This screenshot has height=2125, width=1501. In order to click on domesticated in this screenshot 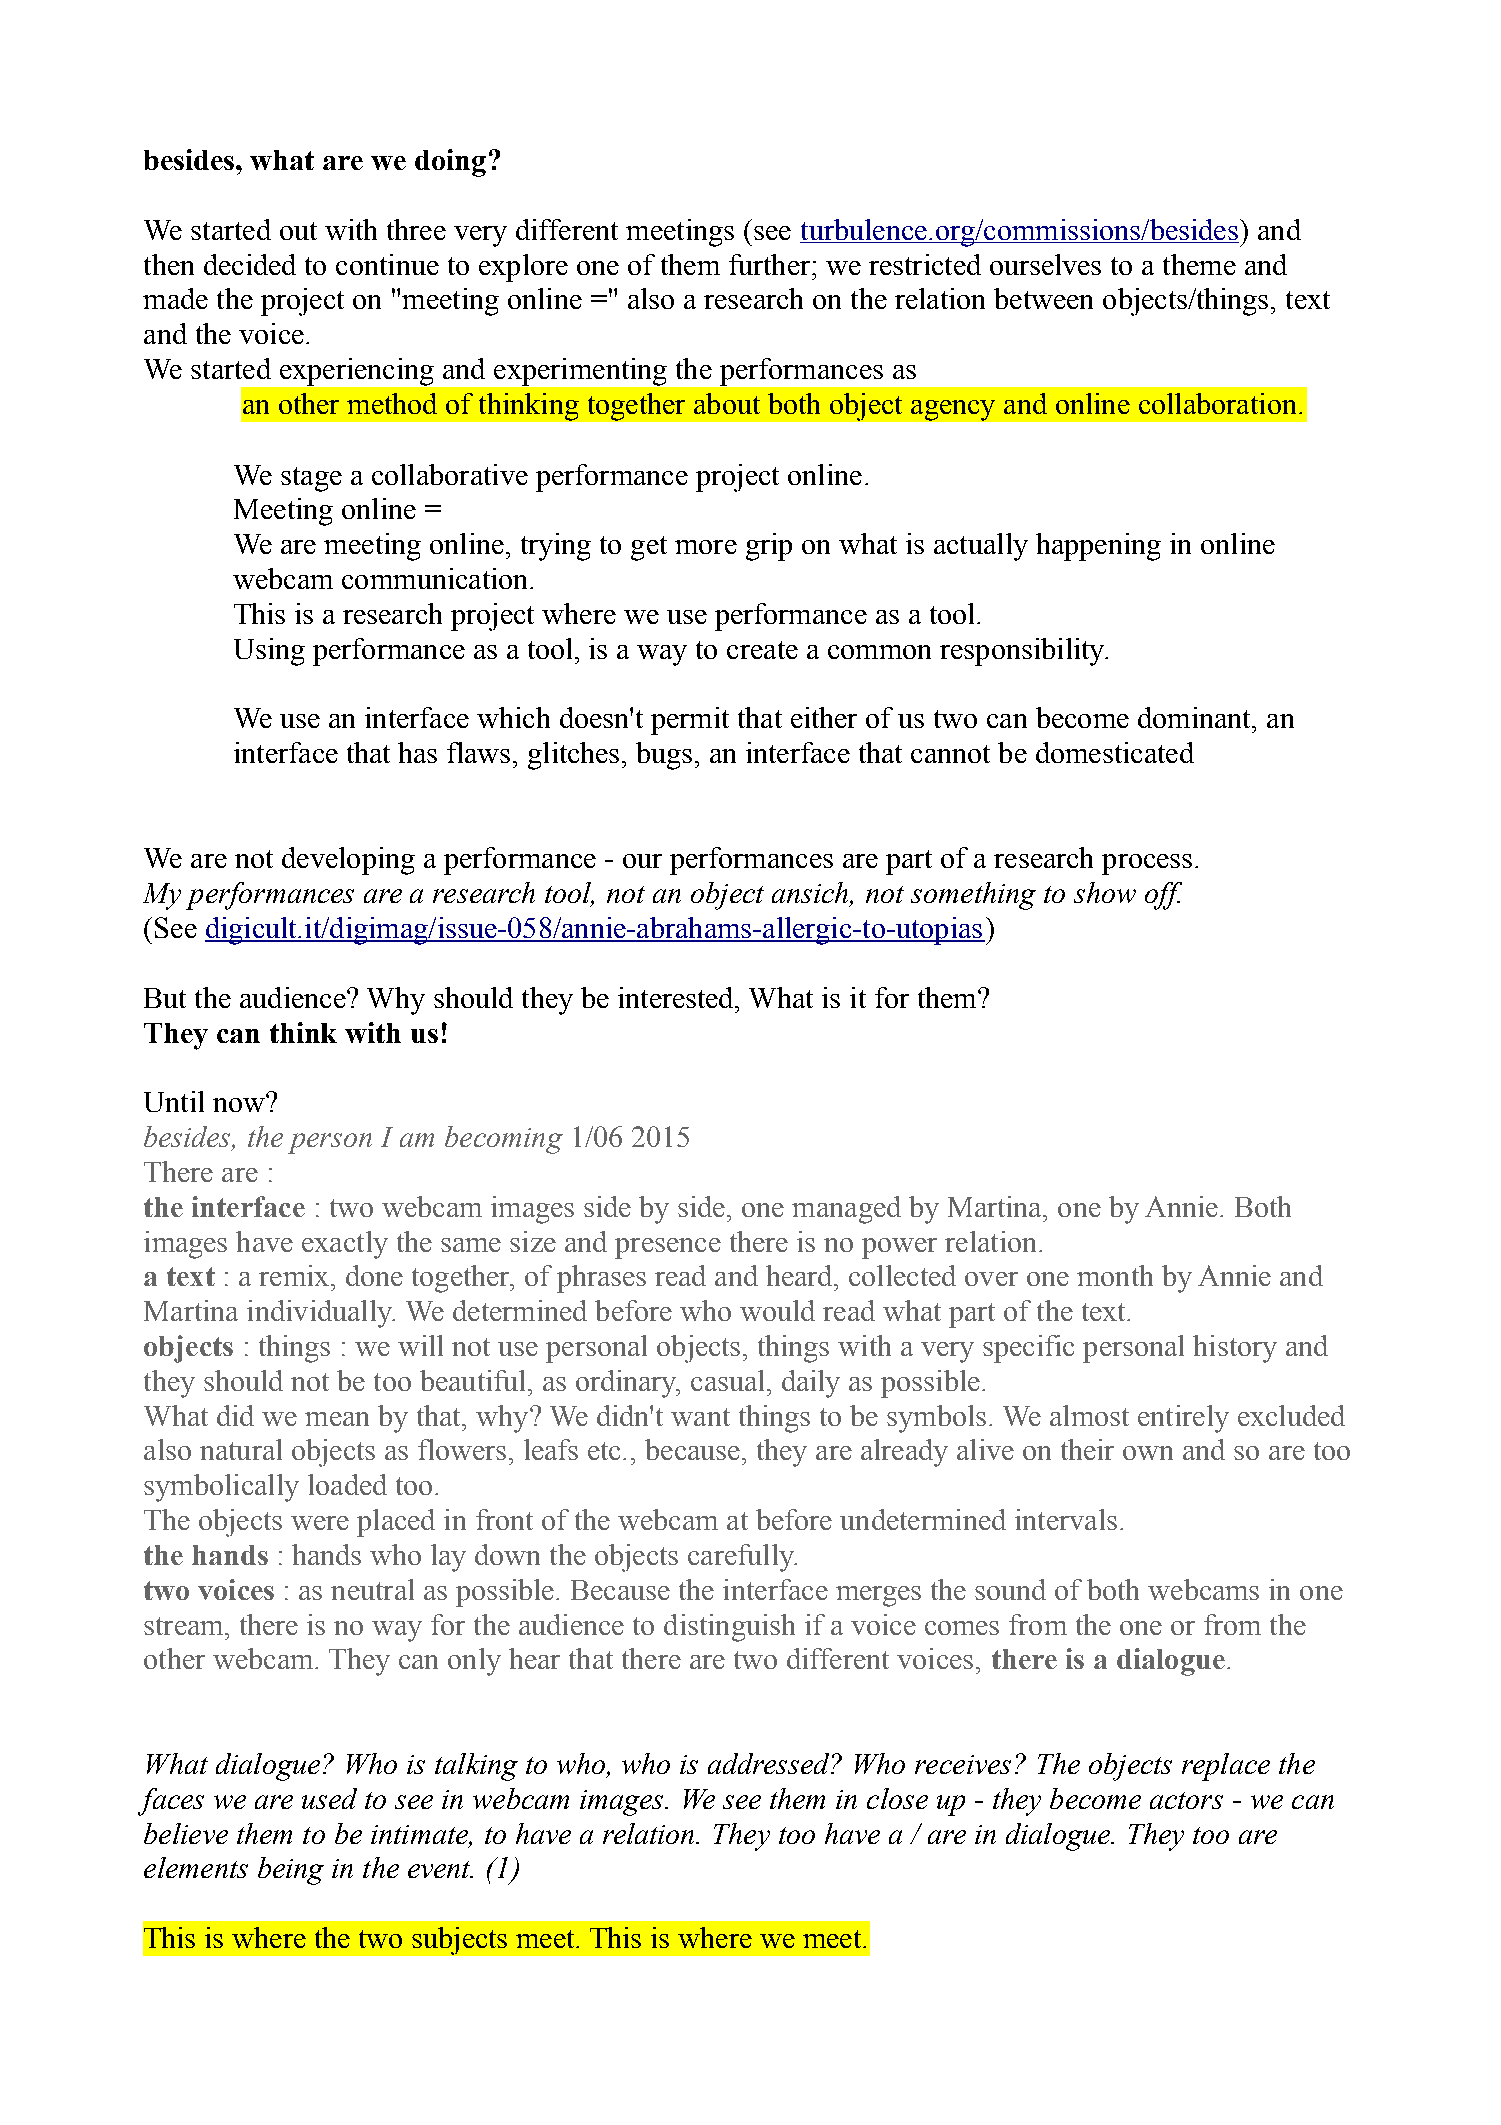, I will do `click(1115, 752)`.
